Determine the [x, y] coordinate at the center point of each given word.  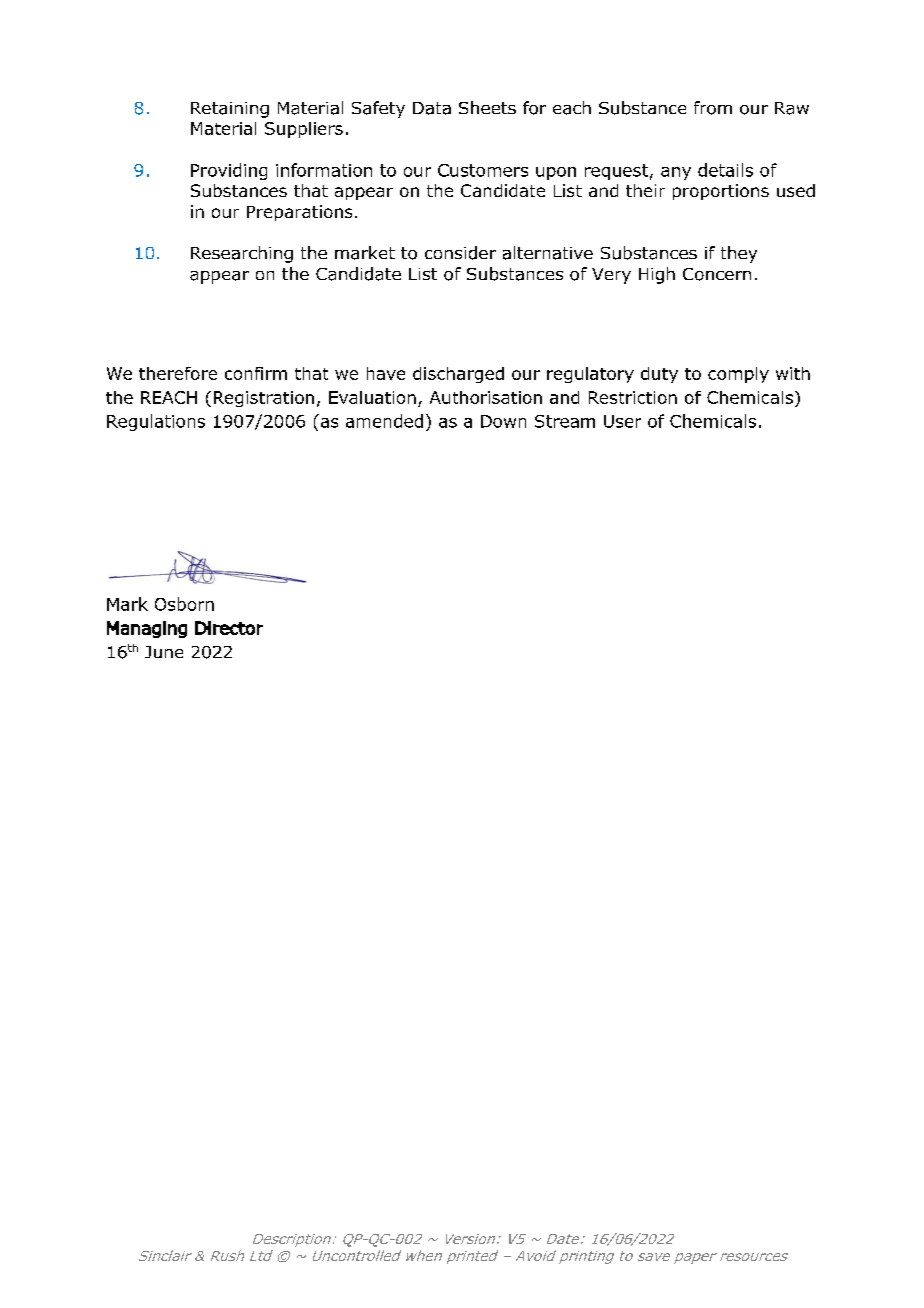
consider [460, 253]
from [713, 108]
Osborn [184, 604]
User [622, 421]
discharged [458, 375]
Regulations [156, 422]
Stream [565, 421]
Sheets [487, 107]
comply [738, 375]
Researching [242, 254]
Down [503, 421]
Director [229, 628]
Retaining [230, 110]
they [739, 254]
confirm [256, 373]
